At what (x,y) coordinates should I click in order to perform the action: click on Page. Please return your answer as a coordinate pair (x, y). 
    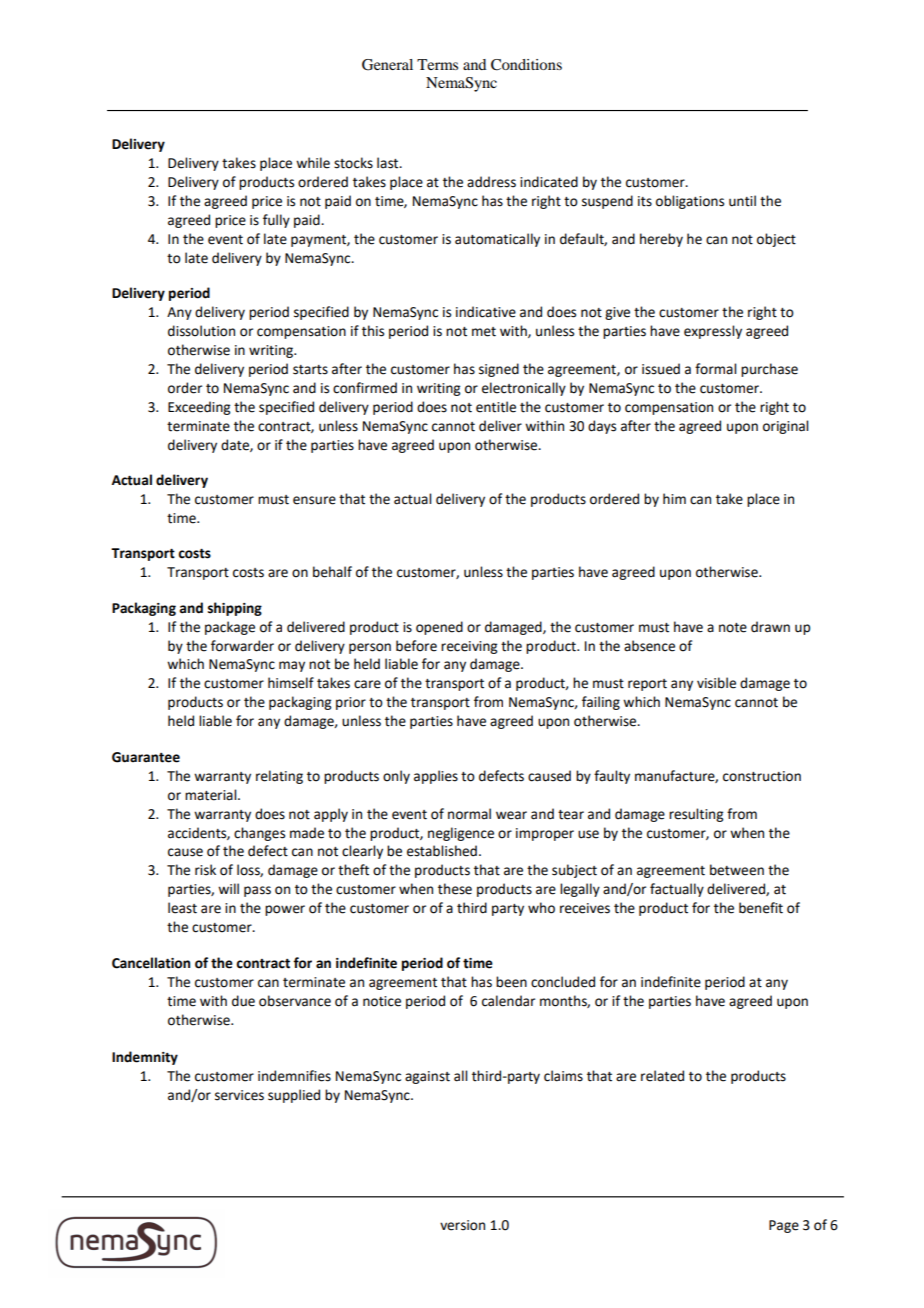
    Looking at the image, I should click on (784, 1226).
